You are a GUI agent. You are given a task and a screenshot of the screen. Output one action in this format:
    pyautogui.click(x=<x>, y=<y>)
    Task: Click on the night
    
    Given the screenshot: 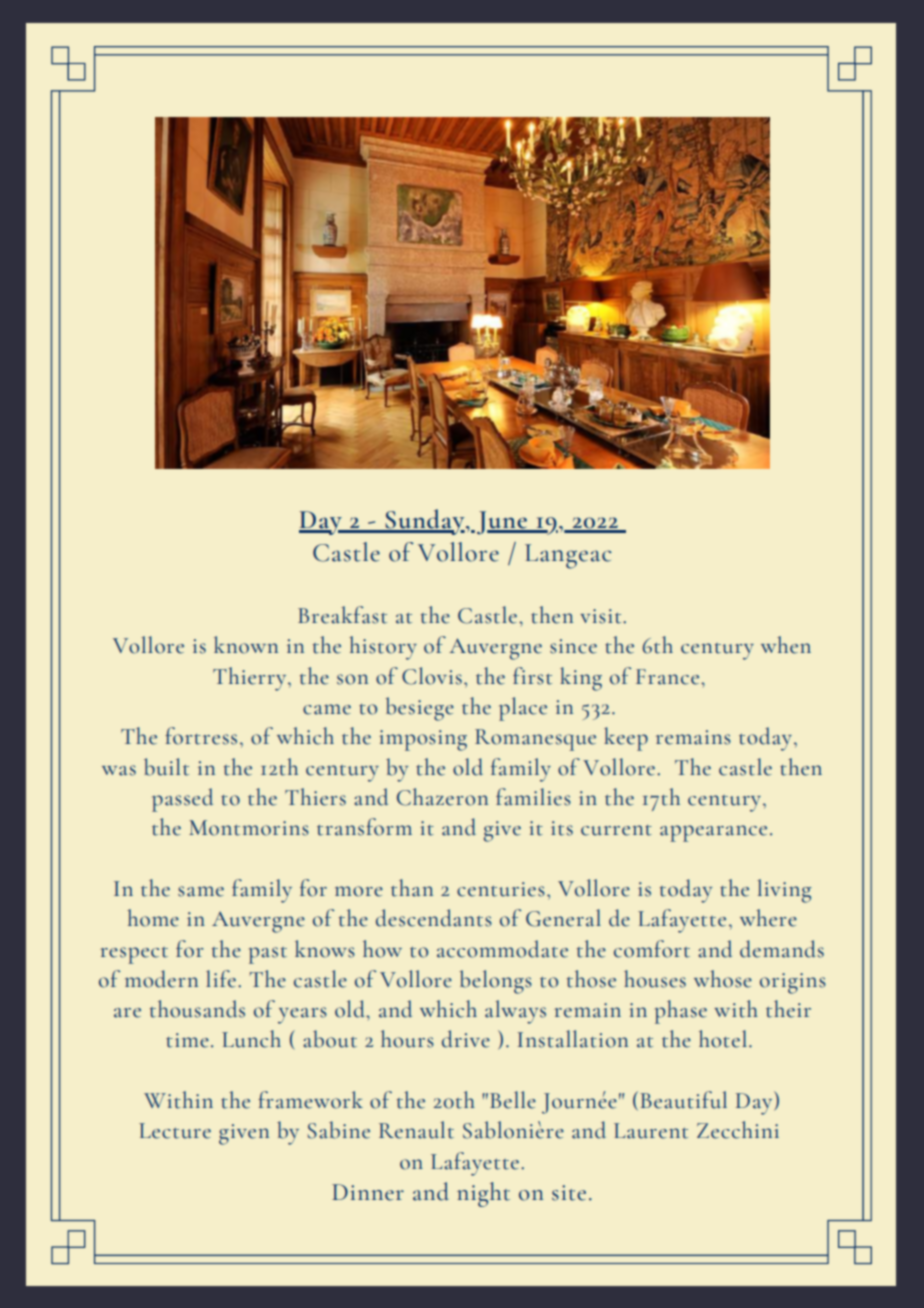 What is the action you would take?
    pyautogui.click(x=483, y=1194)
